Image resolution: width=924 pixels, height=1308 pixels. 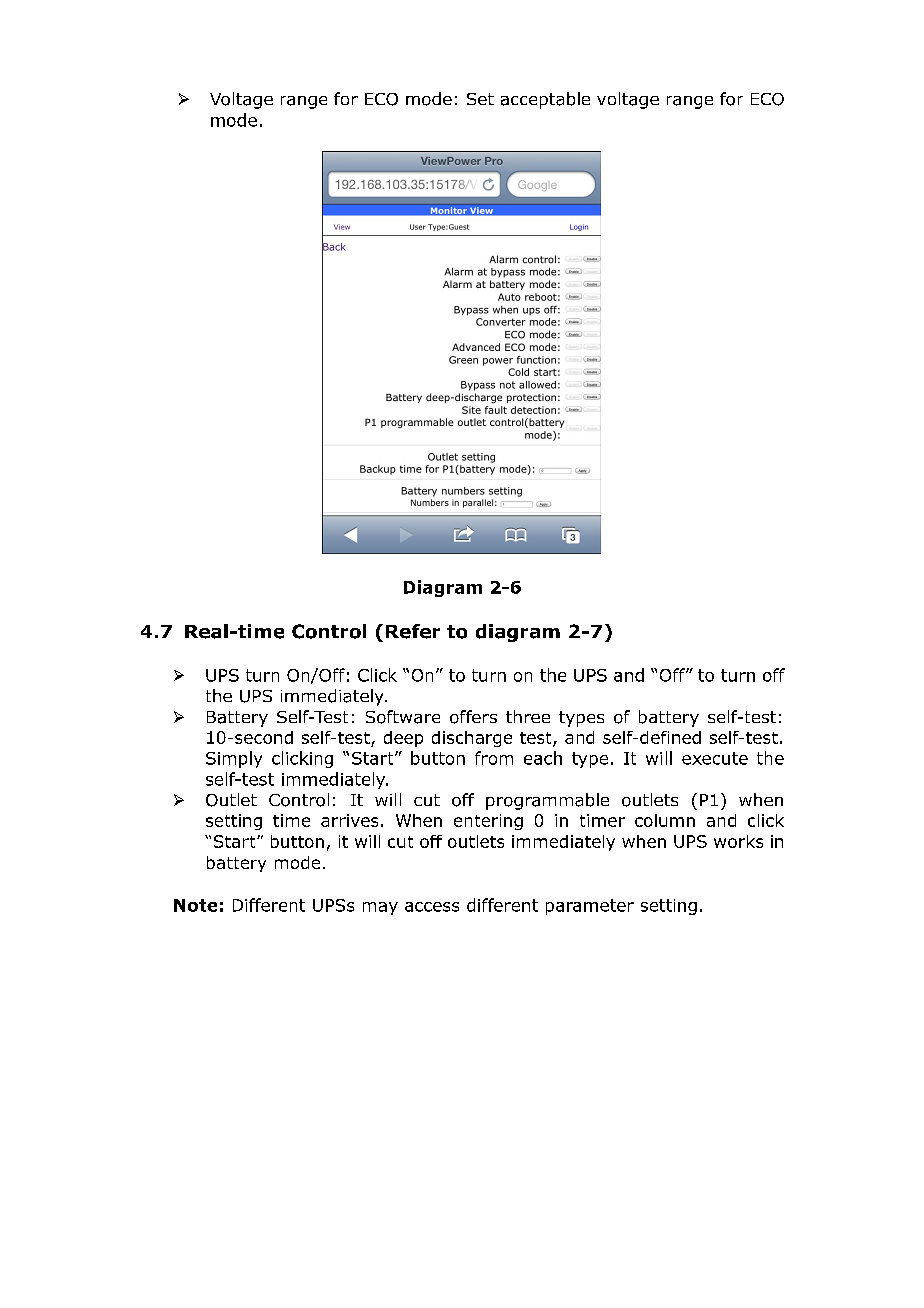 What do you see at coordinates (494, 758) in the image?
I see `from` at bounding box center [494, 758].
